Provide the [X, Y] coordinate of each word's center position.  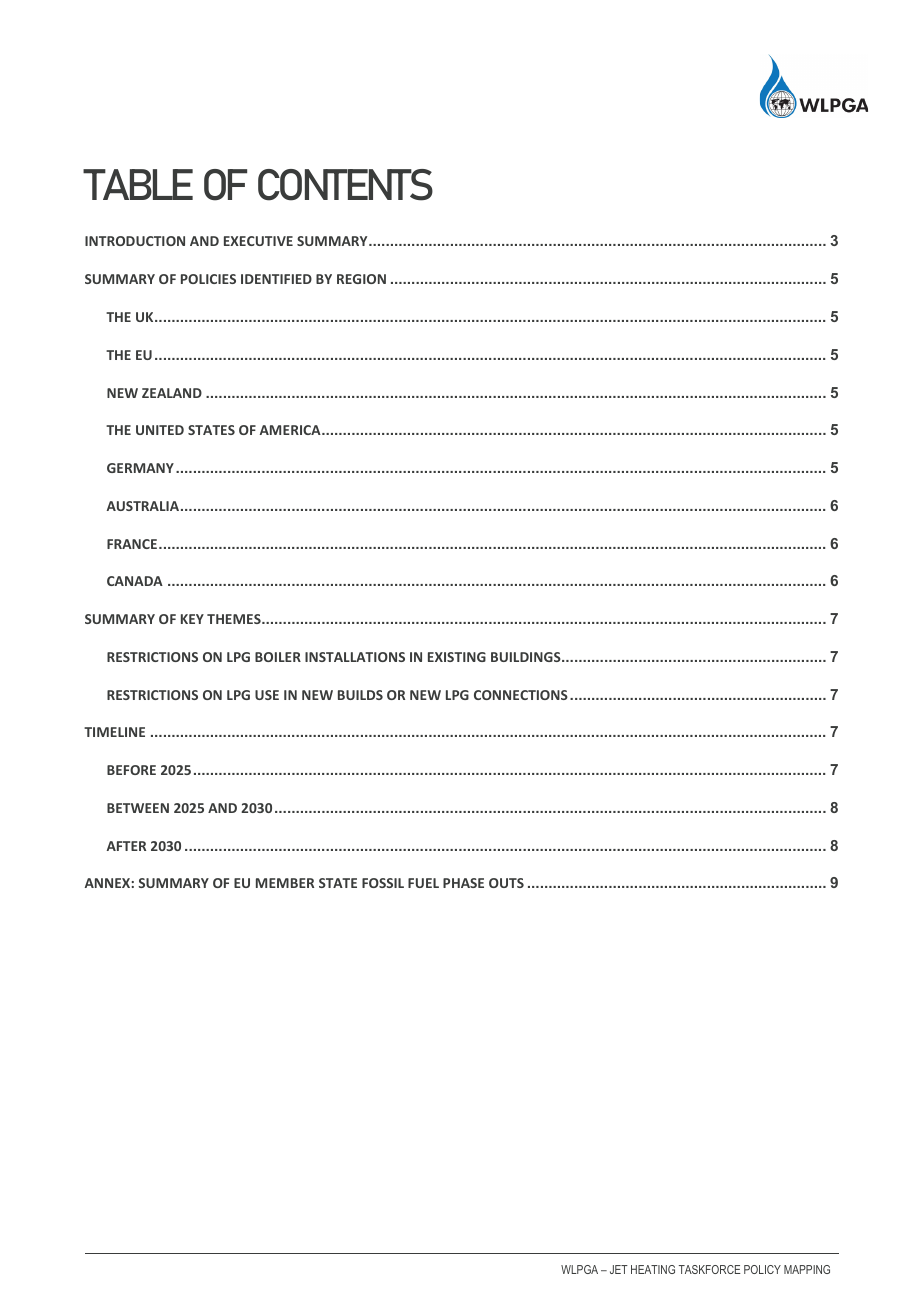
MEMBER [285, 883]
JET [619, 1269]
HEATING [653, 1269]
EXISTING [457, 657]
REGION [361, 279]
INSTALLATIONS [355, 657]
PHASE [463, 883]
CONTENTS [345, 185]
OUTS [506, 883]
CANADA [135, 581]
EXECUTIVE [258, 241]
